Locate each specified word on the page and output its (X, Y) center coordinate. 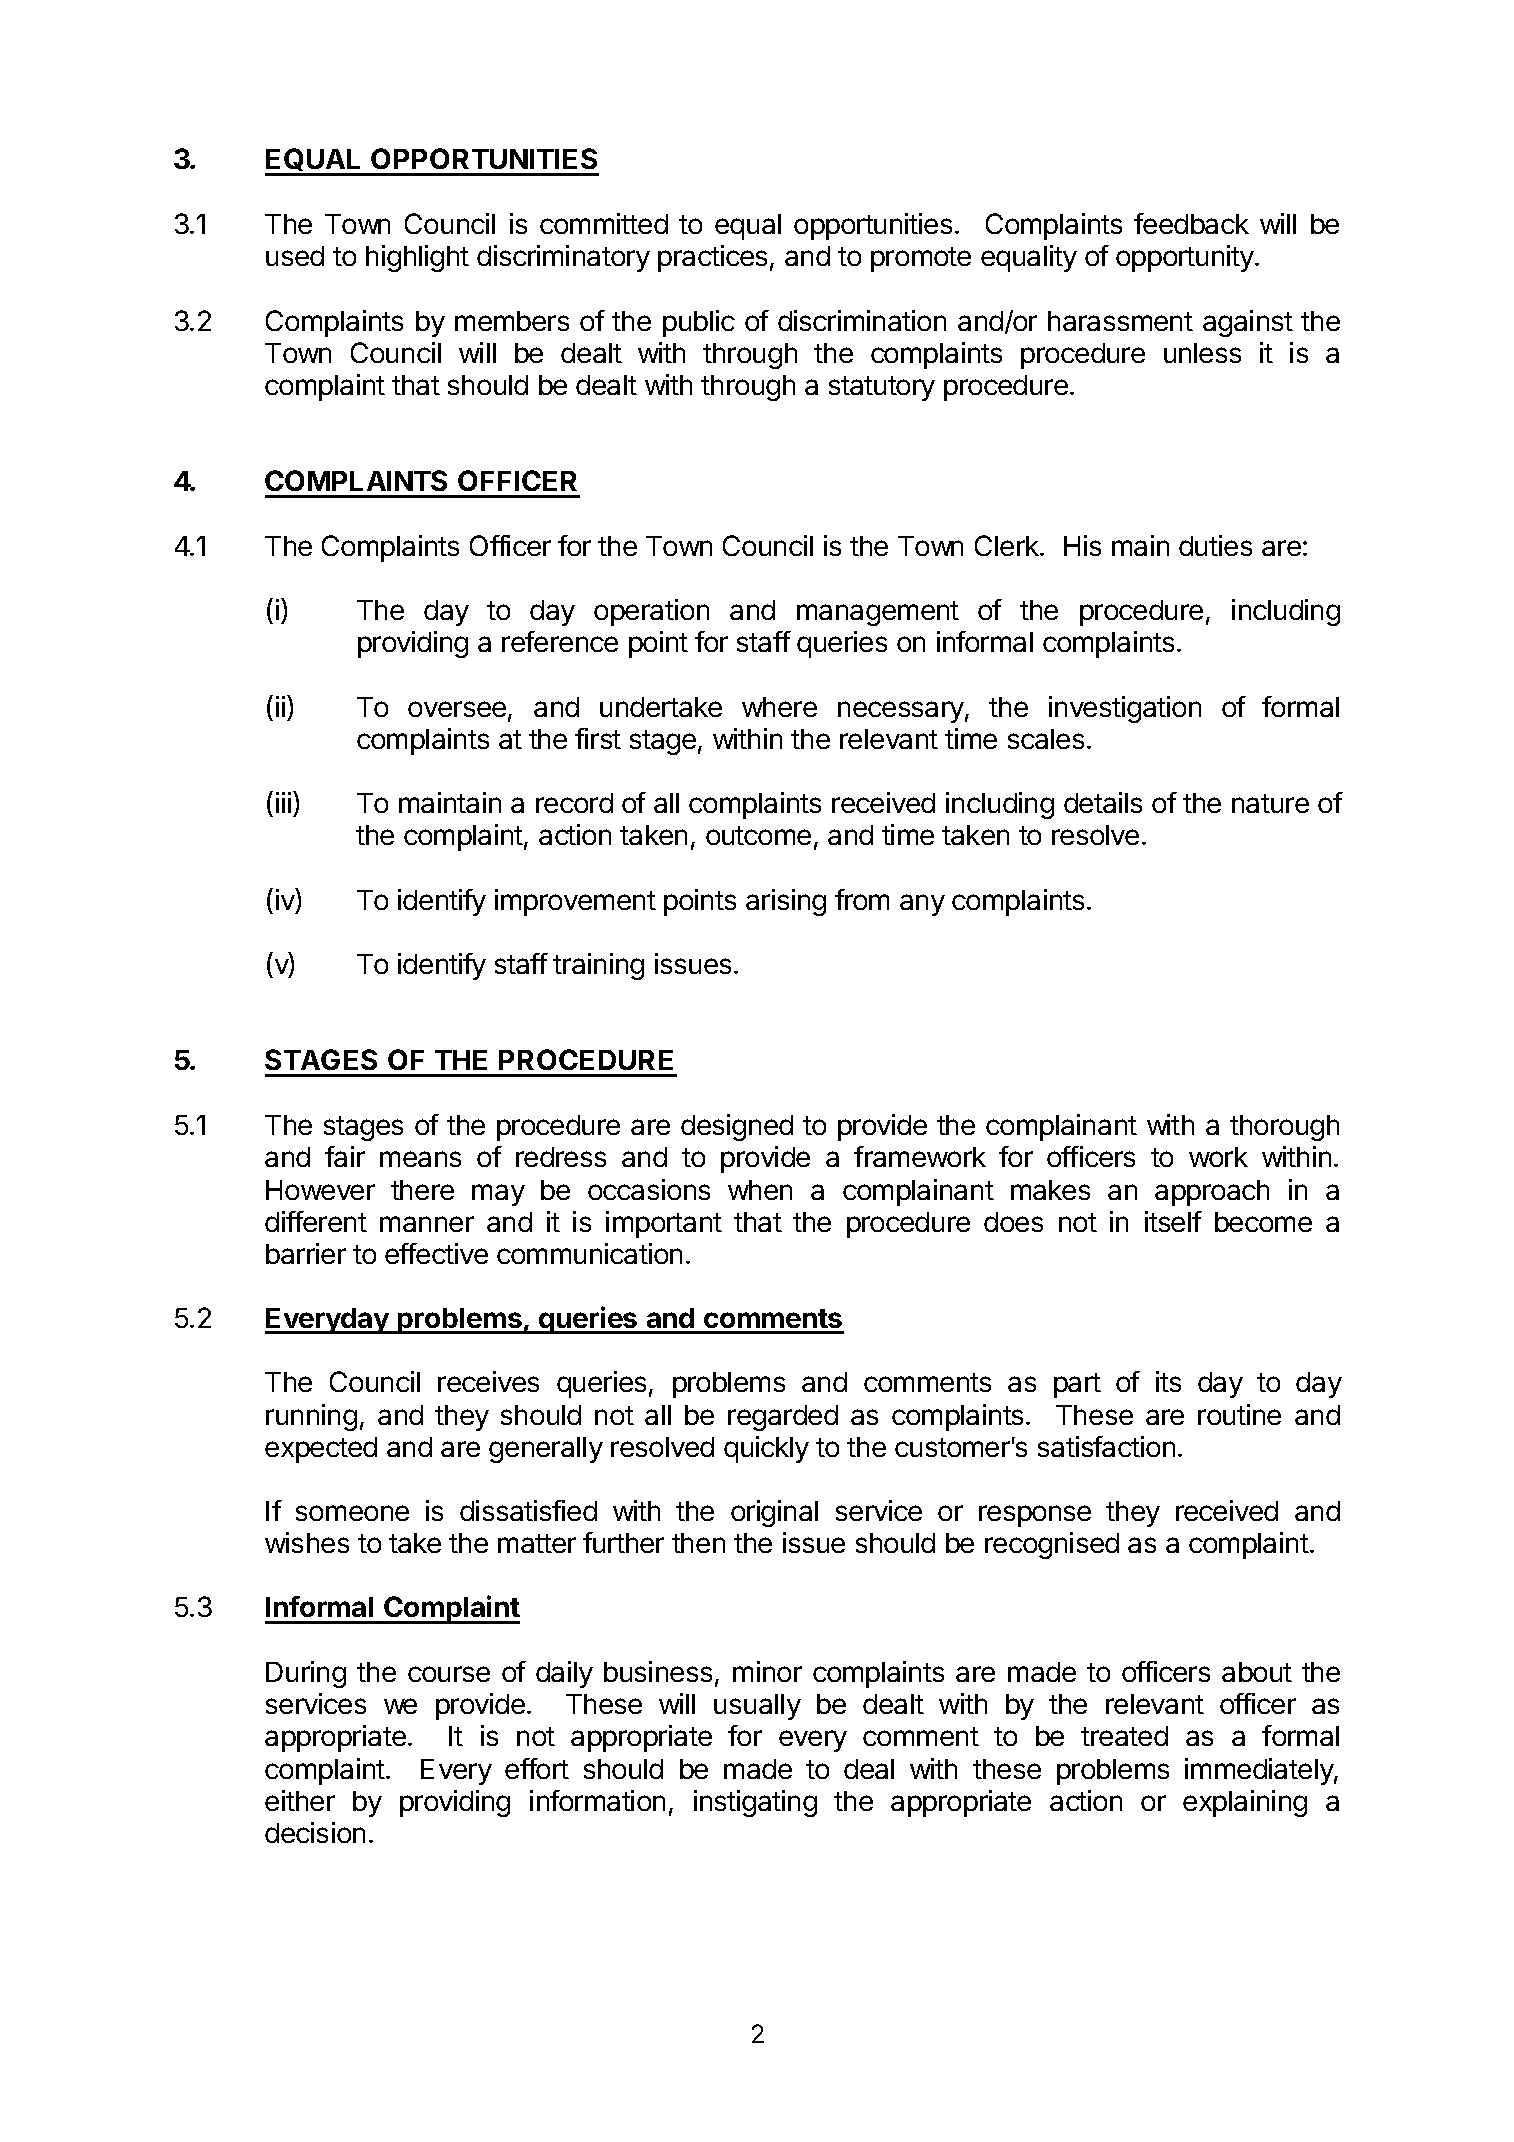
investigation (1125, 709)
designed (737, 1127)
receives (488, 1381)
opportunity (1186, 258)
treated (1124, 1736)
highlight (417, 258)
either (300, 1800)
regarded (783, 1418)
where (779, 707)
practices (712, 258)
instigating (755, 1803)
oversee (458, 710)
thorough (1284, 1128)
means (420, 1159)
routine (1239, 1414)
